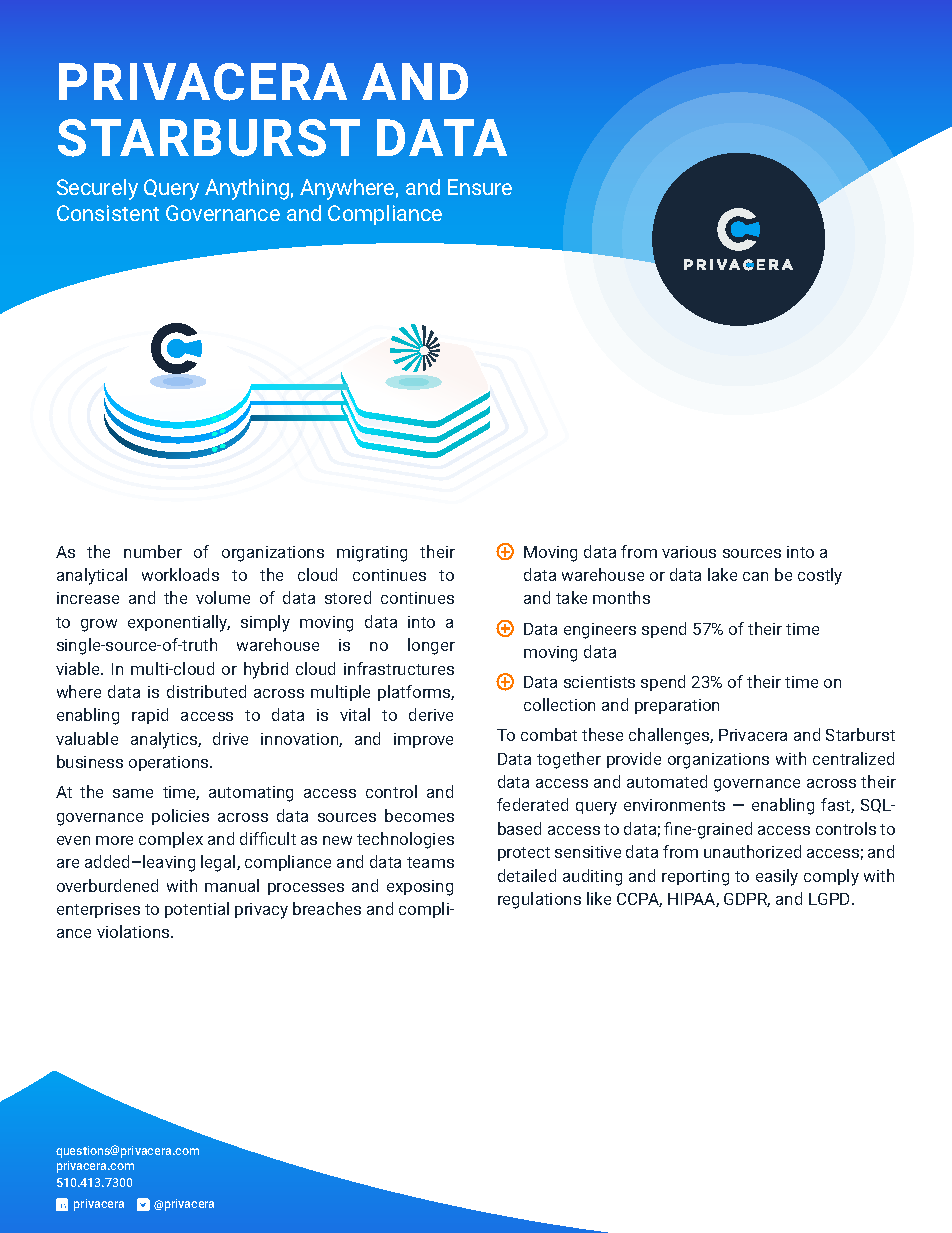 The width and height of the screenshot is (952, 1233). I want to click on preparation, so click(677, 706).
